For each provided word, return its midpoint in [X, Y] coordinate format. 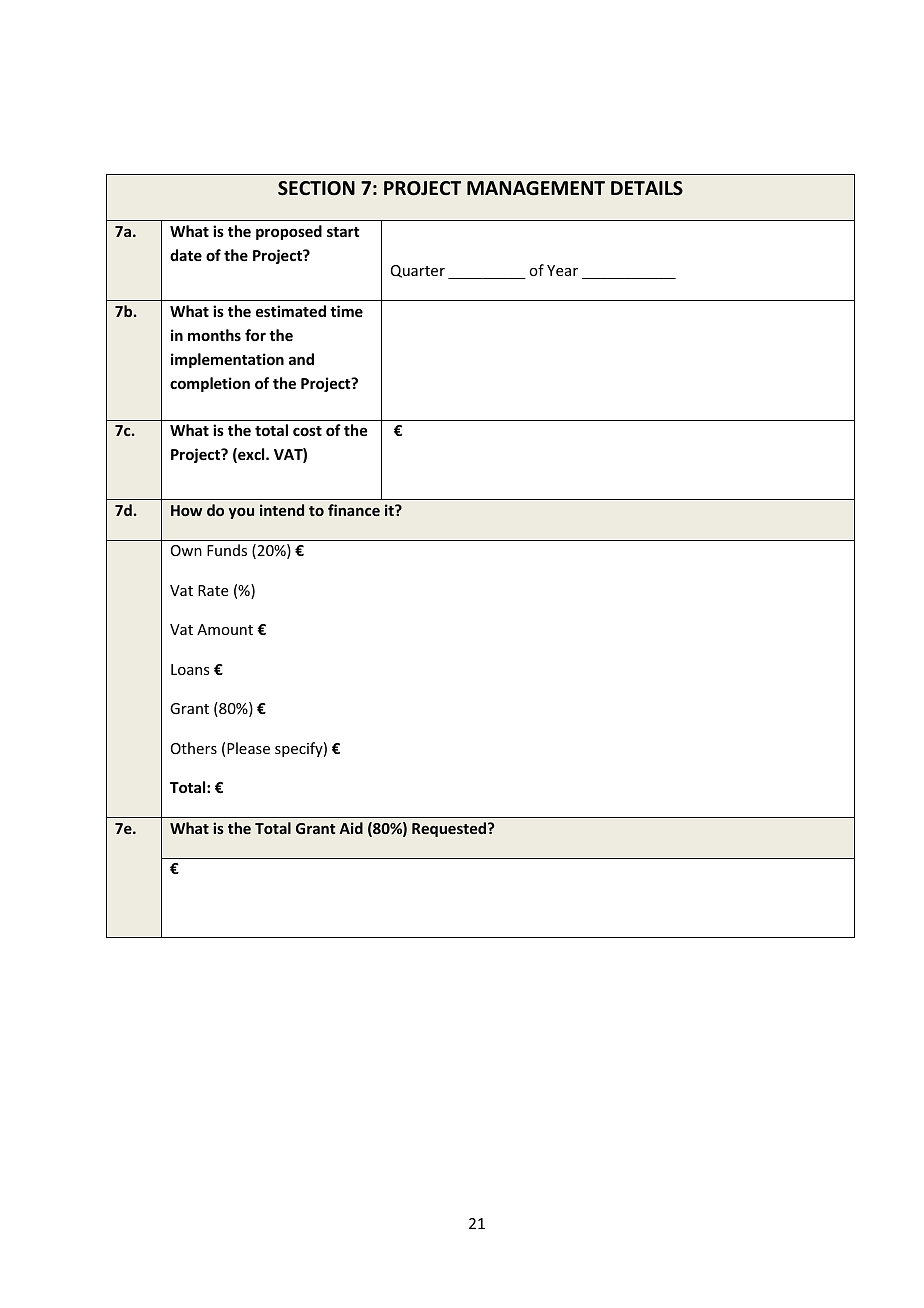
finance [354, 510]
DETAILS [647, 188]
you [241, 513]
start [343, 232]
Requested [450, 829]
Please [248, 748]
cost [307, 431]
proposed [289, 232]
